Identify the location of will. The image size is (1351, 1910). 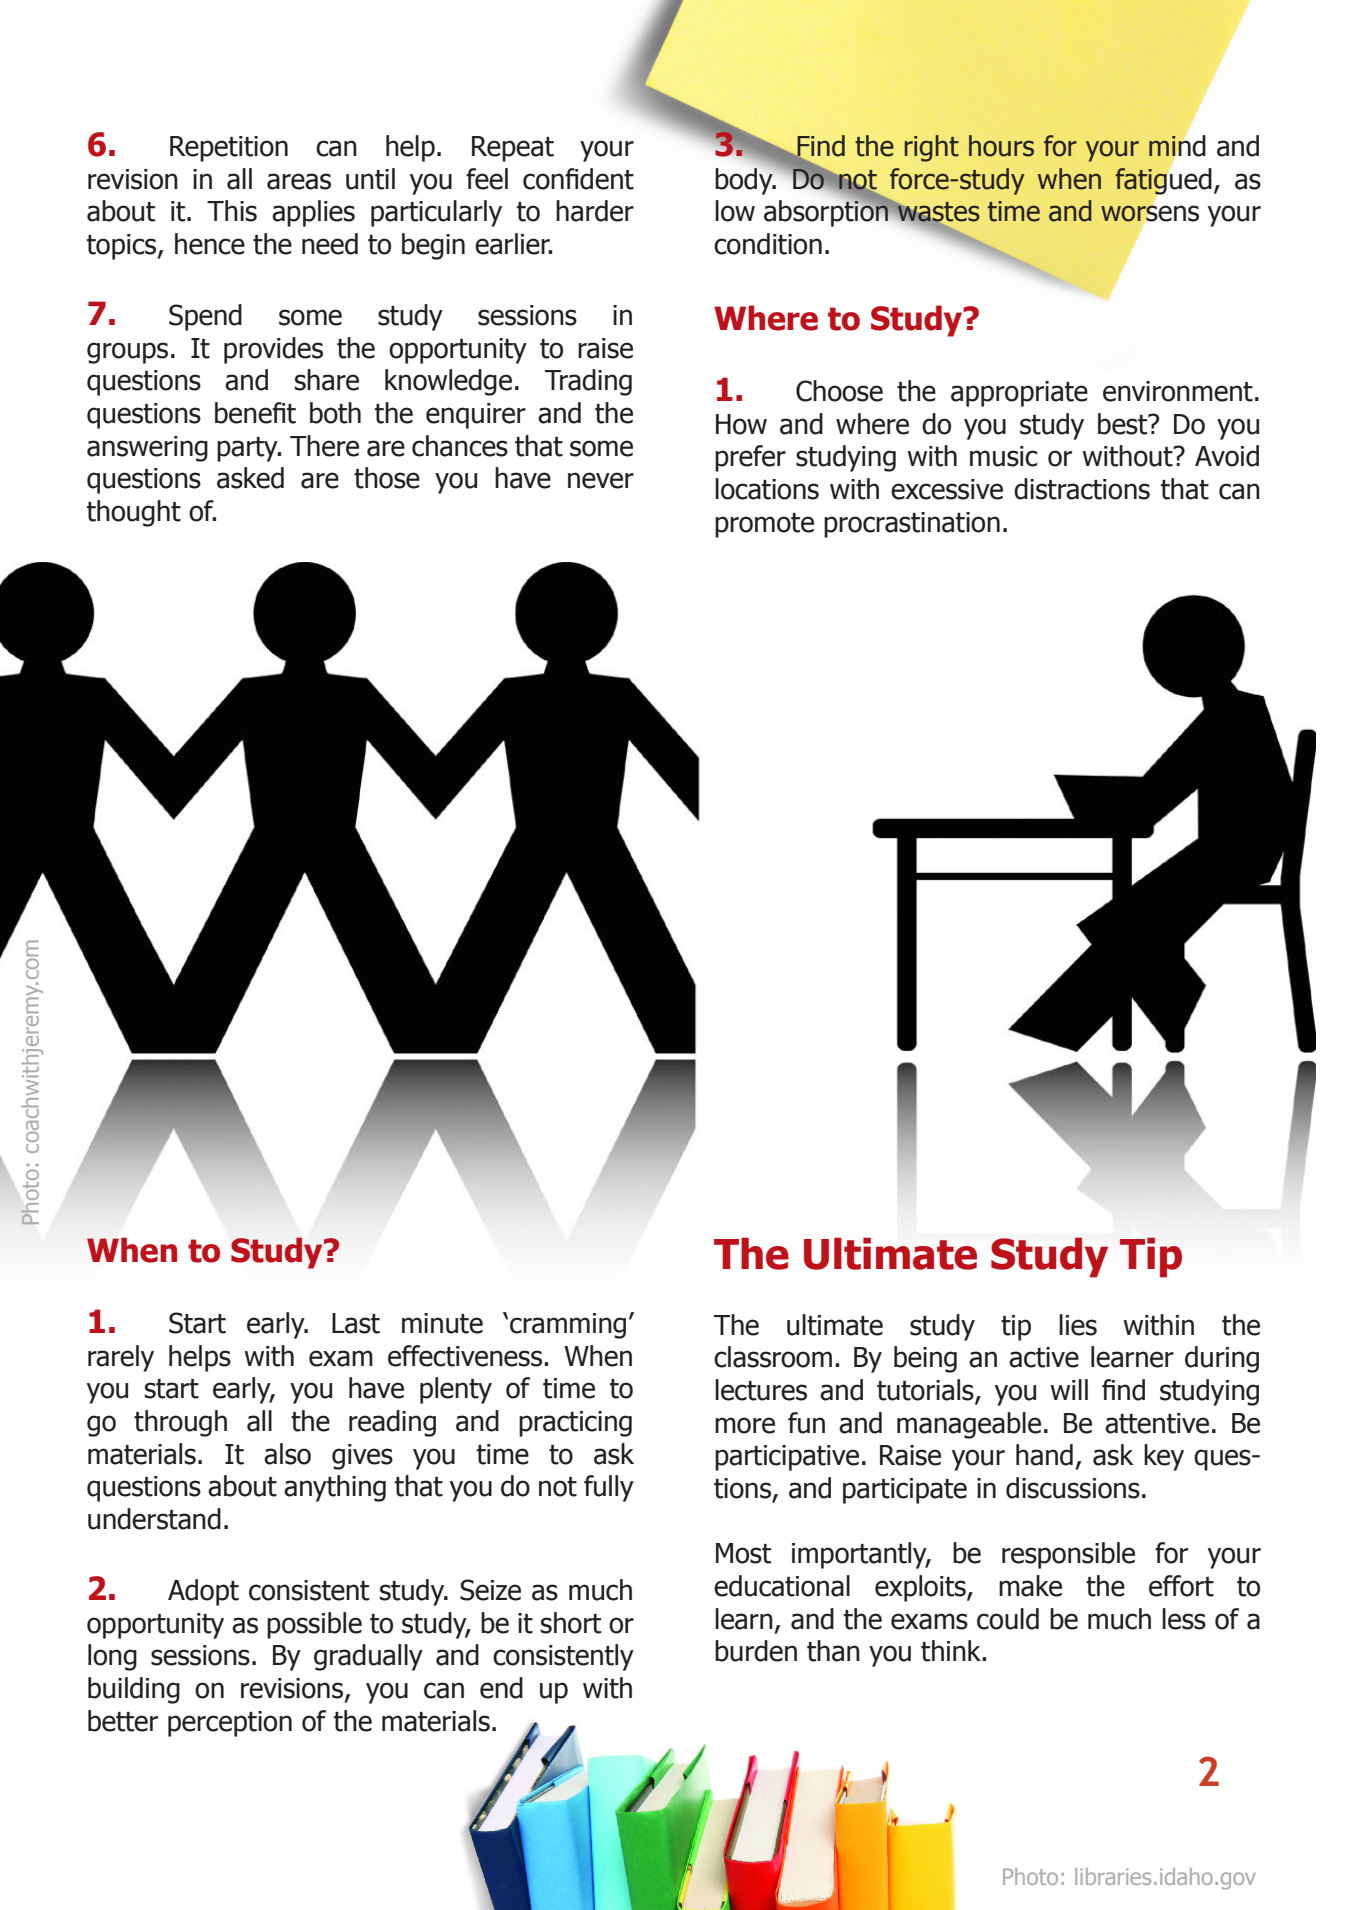
(1069, 1389).
